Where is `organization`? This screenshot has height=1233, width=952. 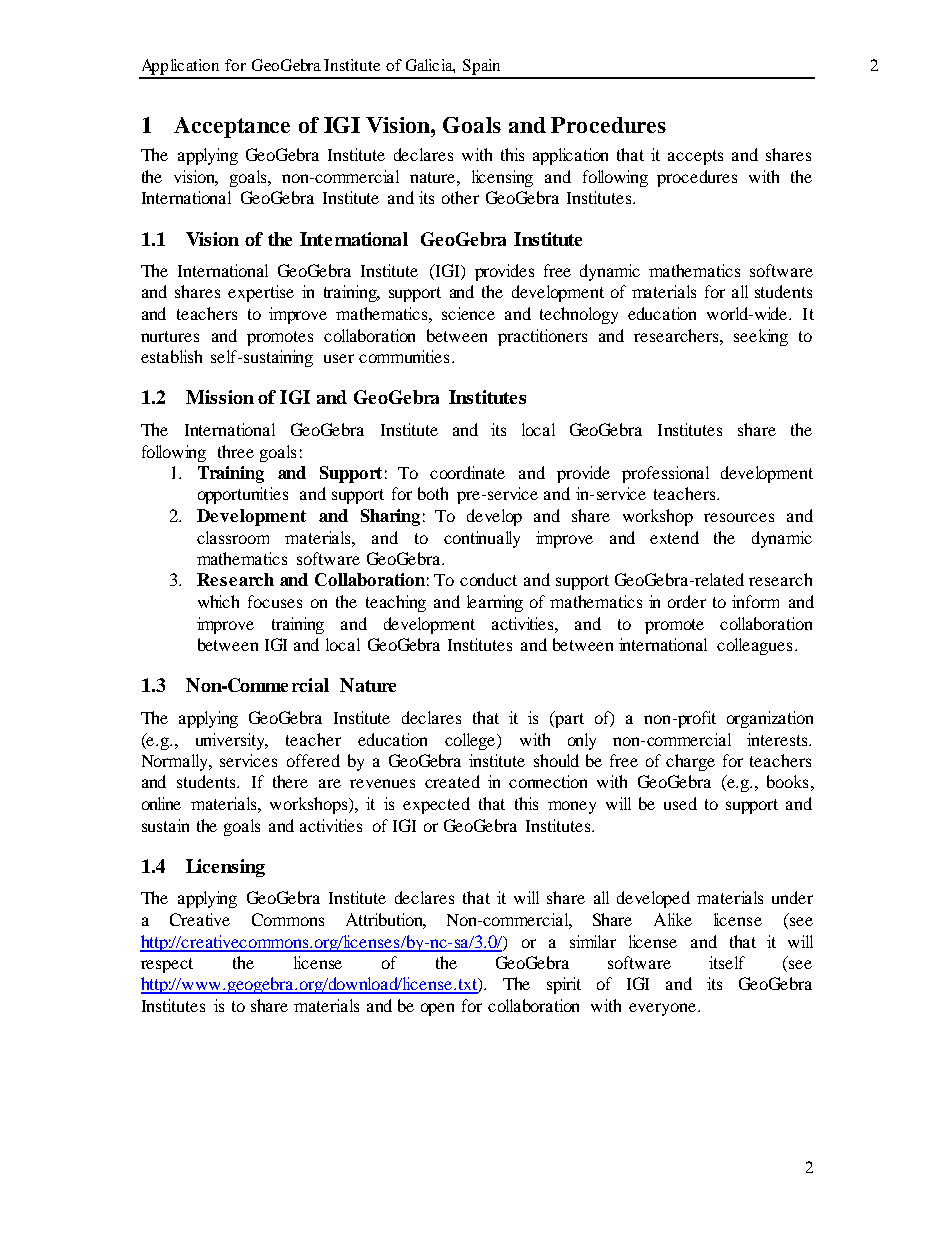 organization is located at coordinates (770, 719).
